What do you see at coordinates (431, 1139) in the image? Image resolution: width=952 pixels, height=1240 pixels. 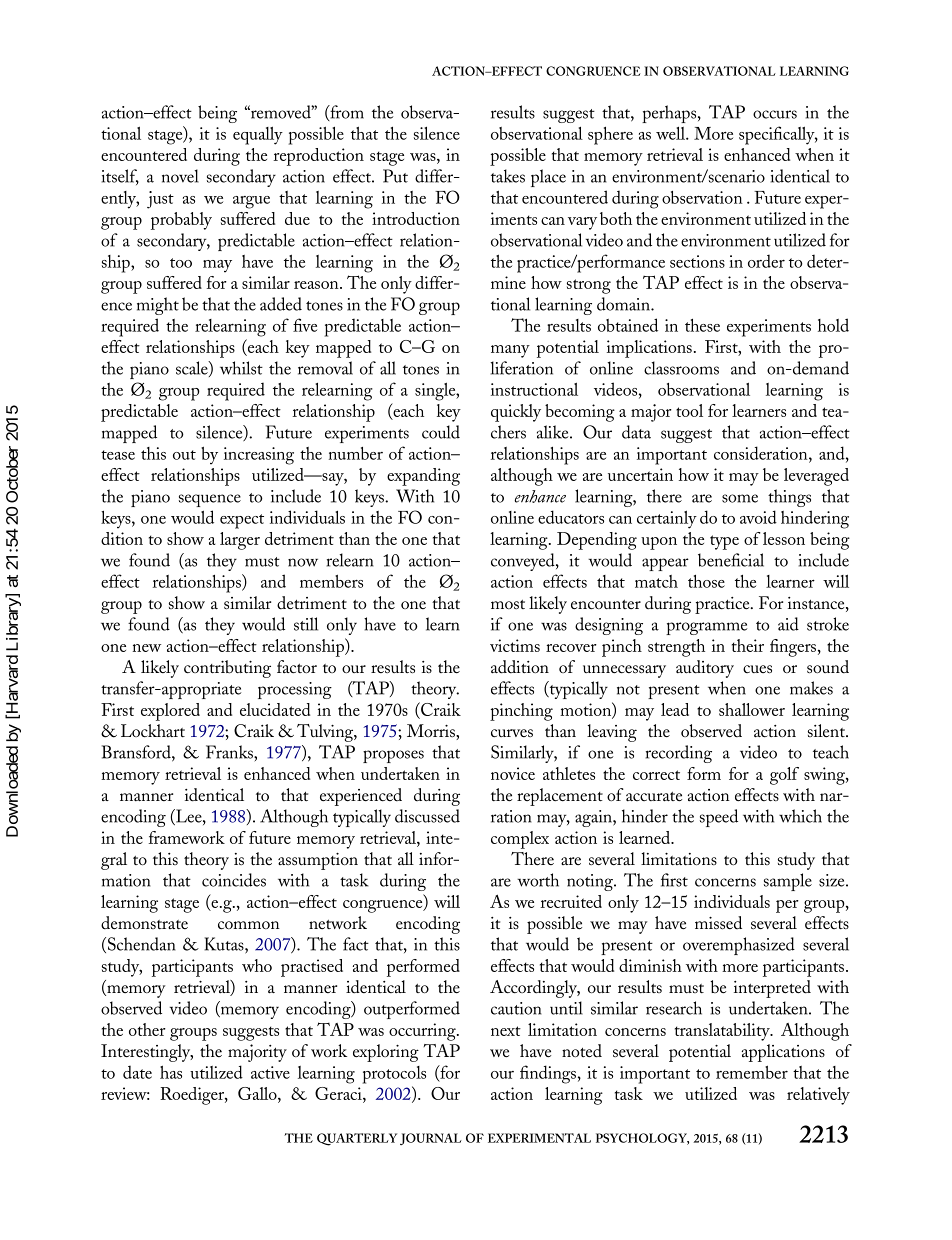 I see `JOURNAL` at bounding box center [431, 1139].
